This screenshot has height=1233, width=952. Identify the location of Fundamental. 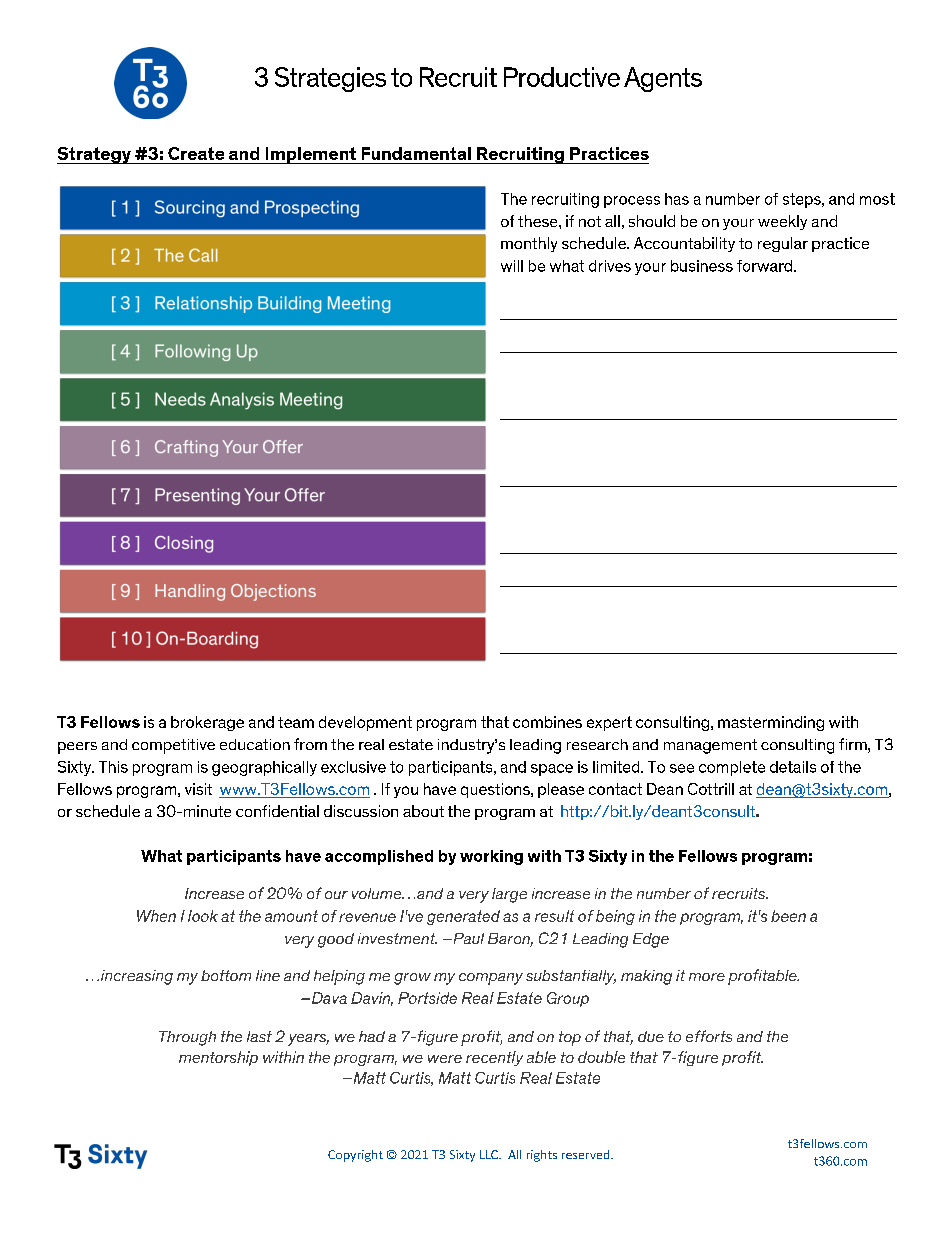
(416, 153).
